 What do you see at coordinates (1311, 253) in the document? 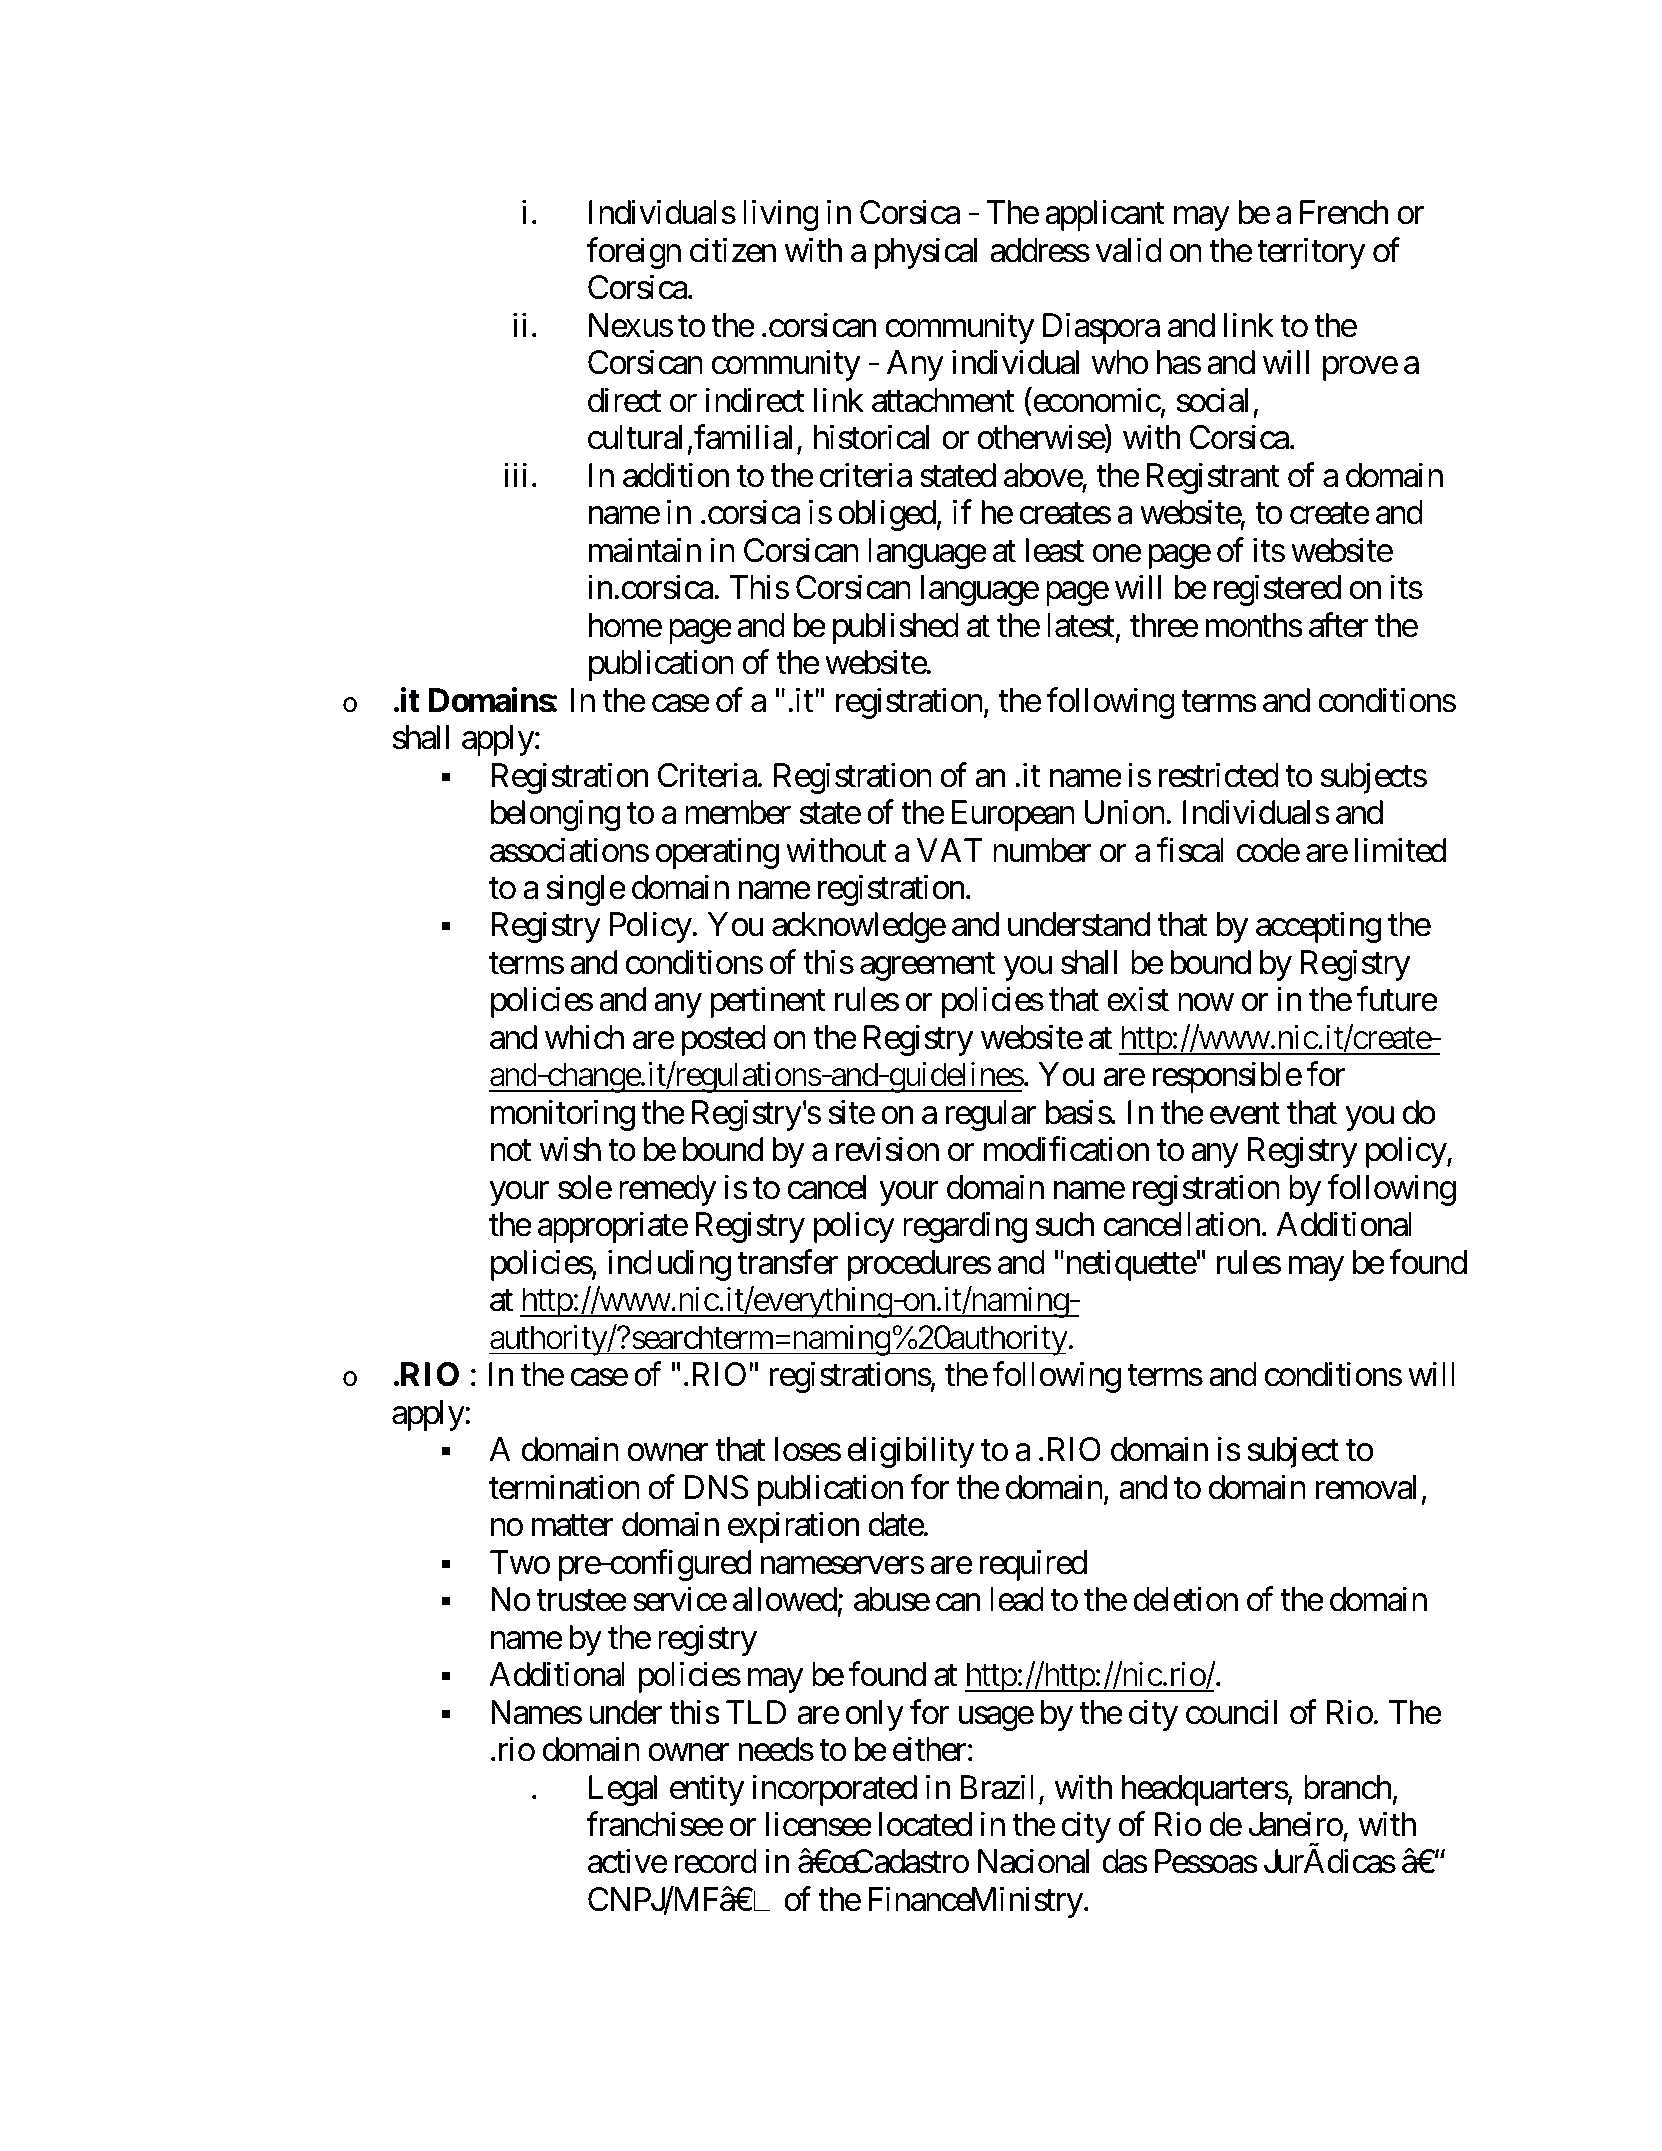
I see `territory` at bounding box center [1311, 253].
